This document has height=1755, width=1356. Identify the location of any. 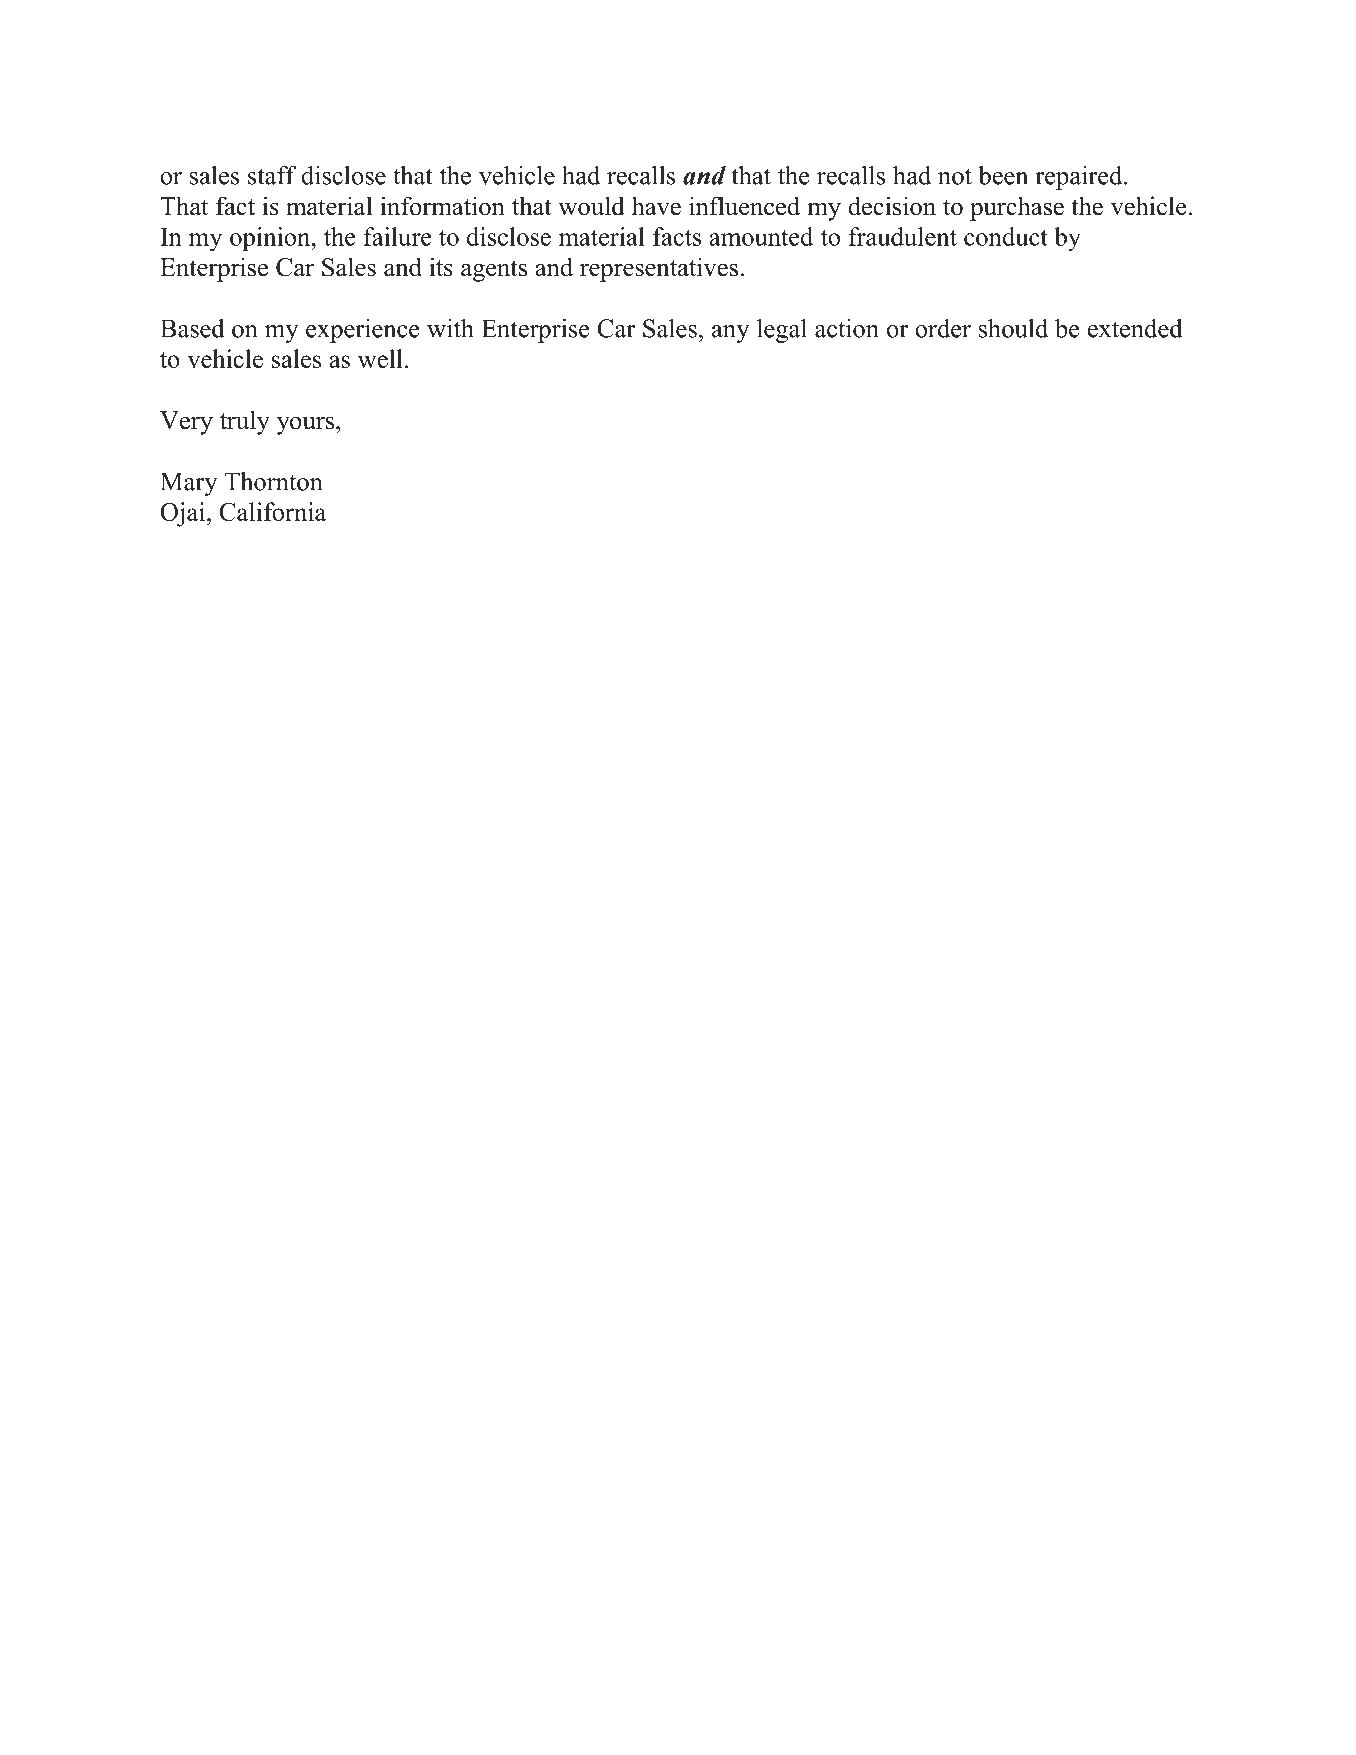
(731, 334).
